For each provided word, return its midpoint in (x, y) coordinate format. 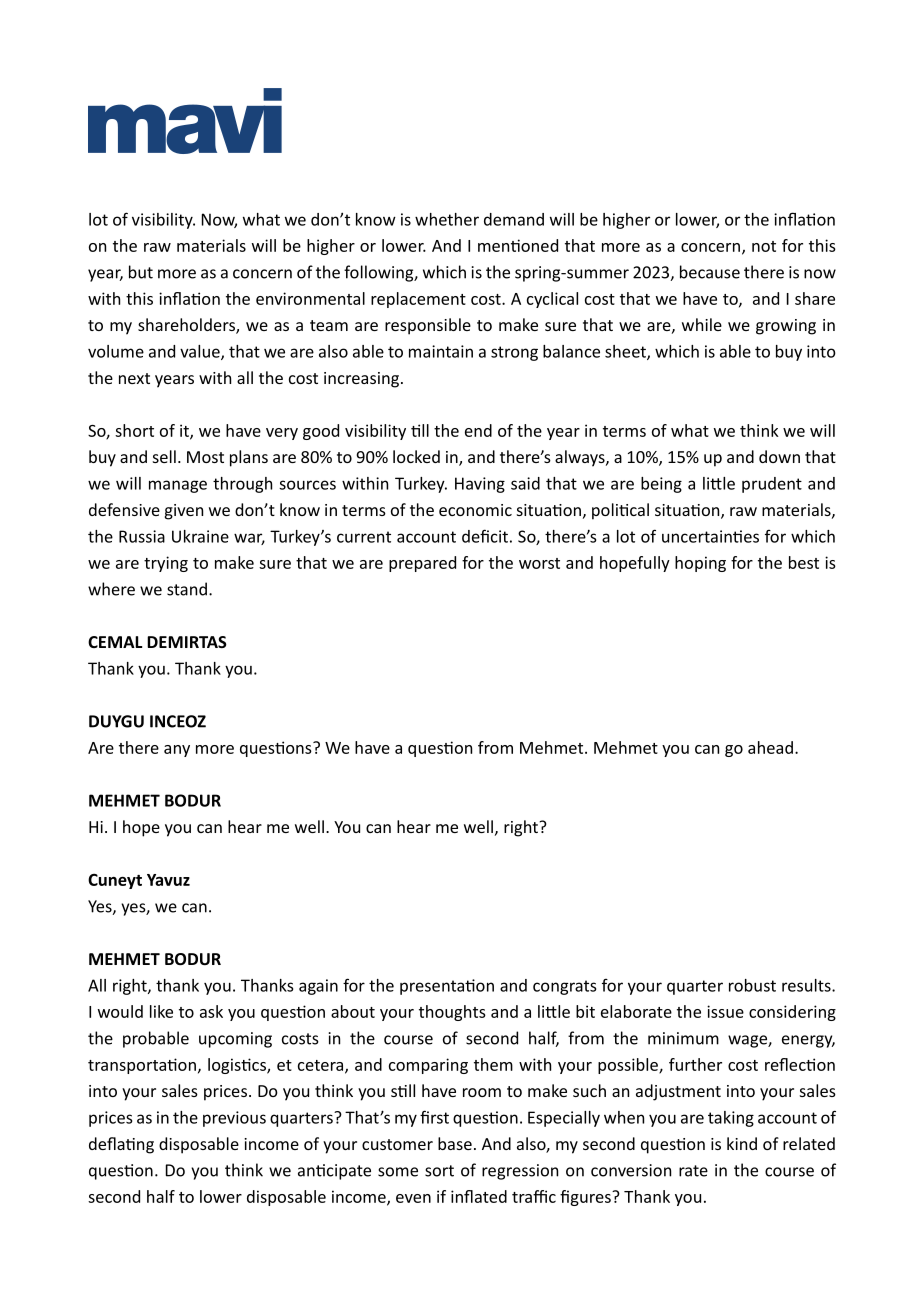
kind (742, 1143)
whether (447, 219)
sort (439, 1171)
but (141, 272)
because (710, 272)
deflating (121, 1145)
